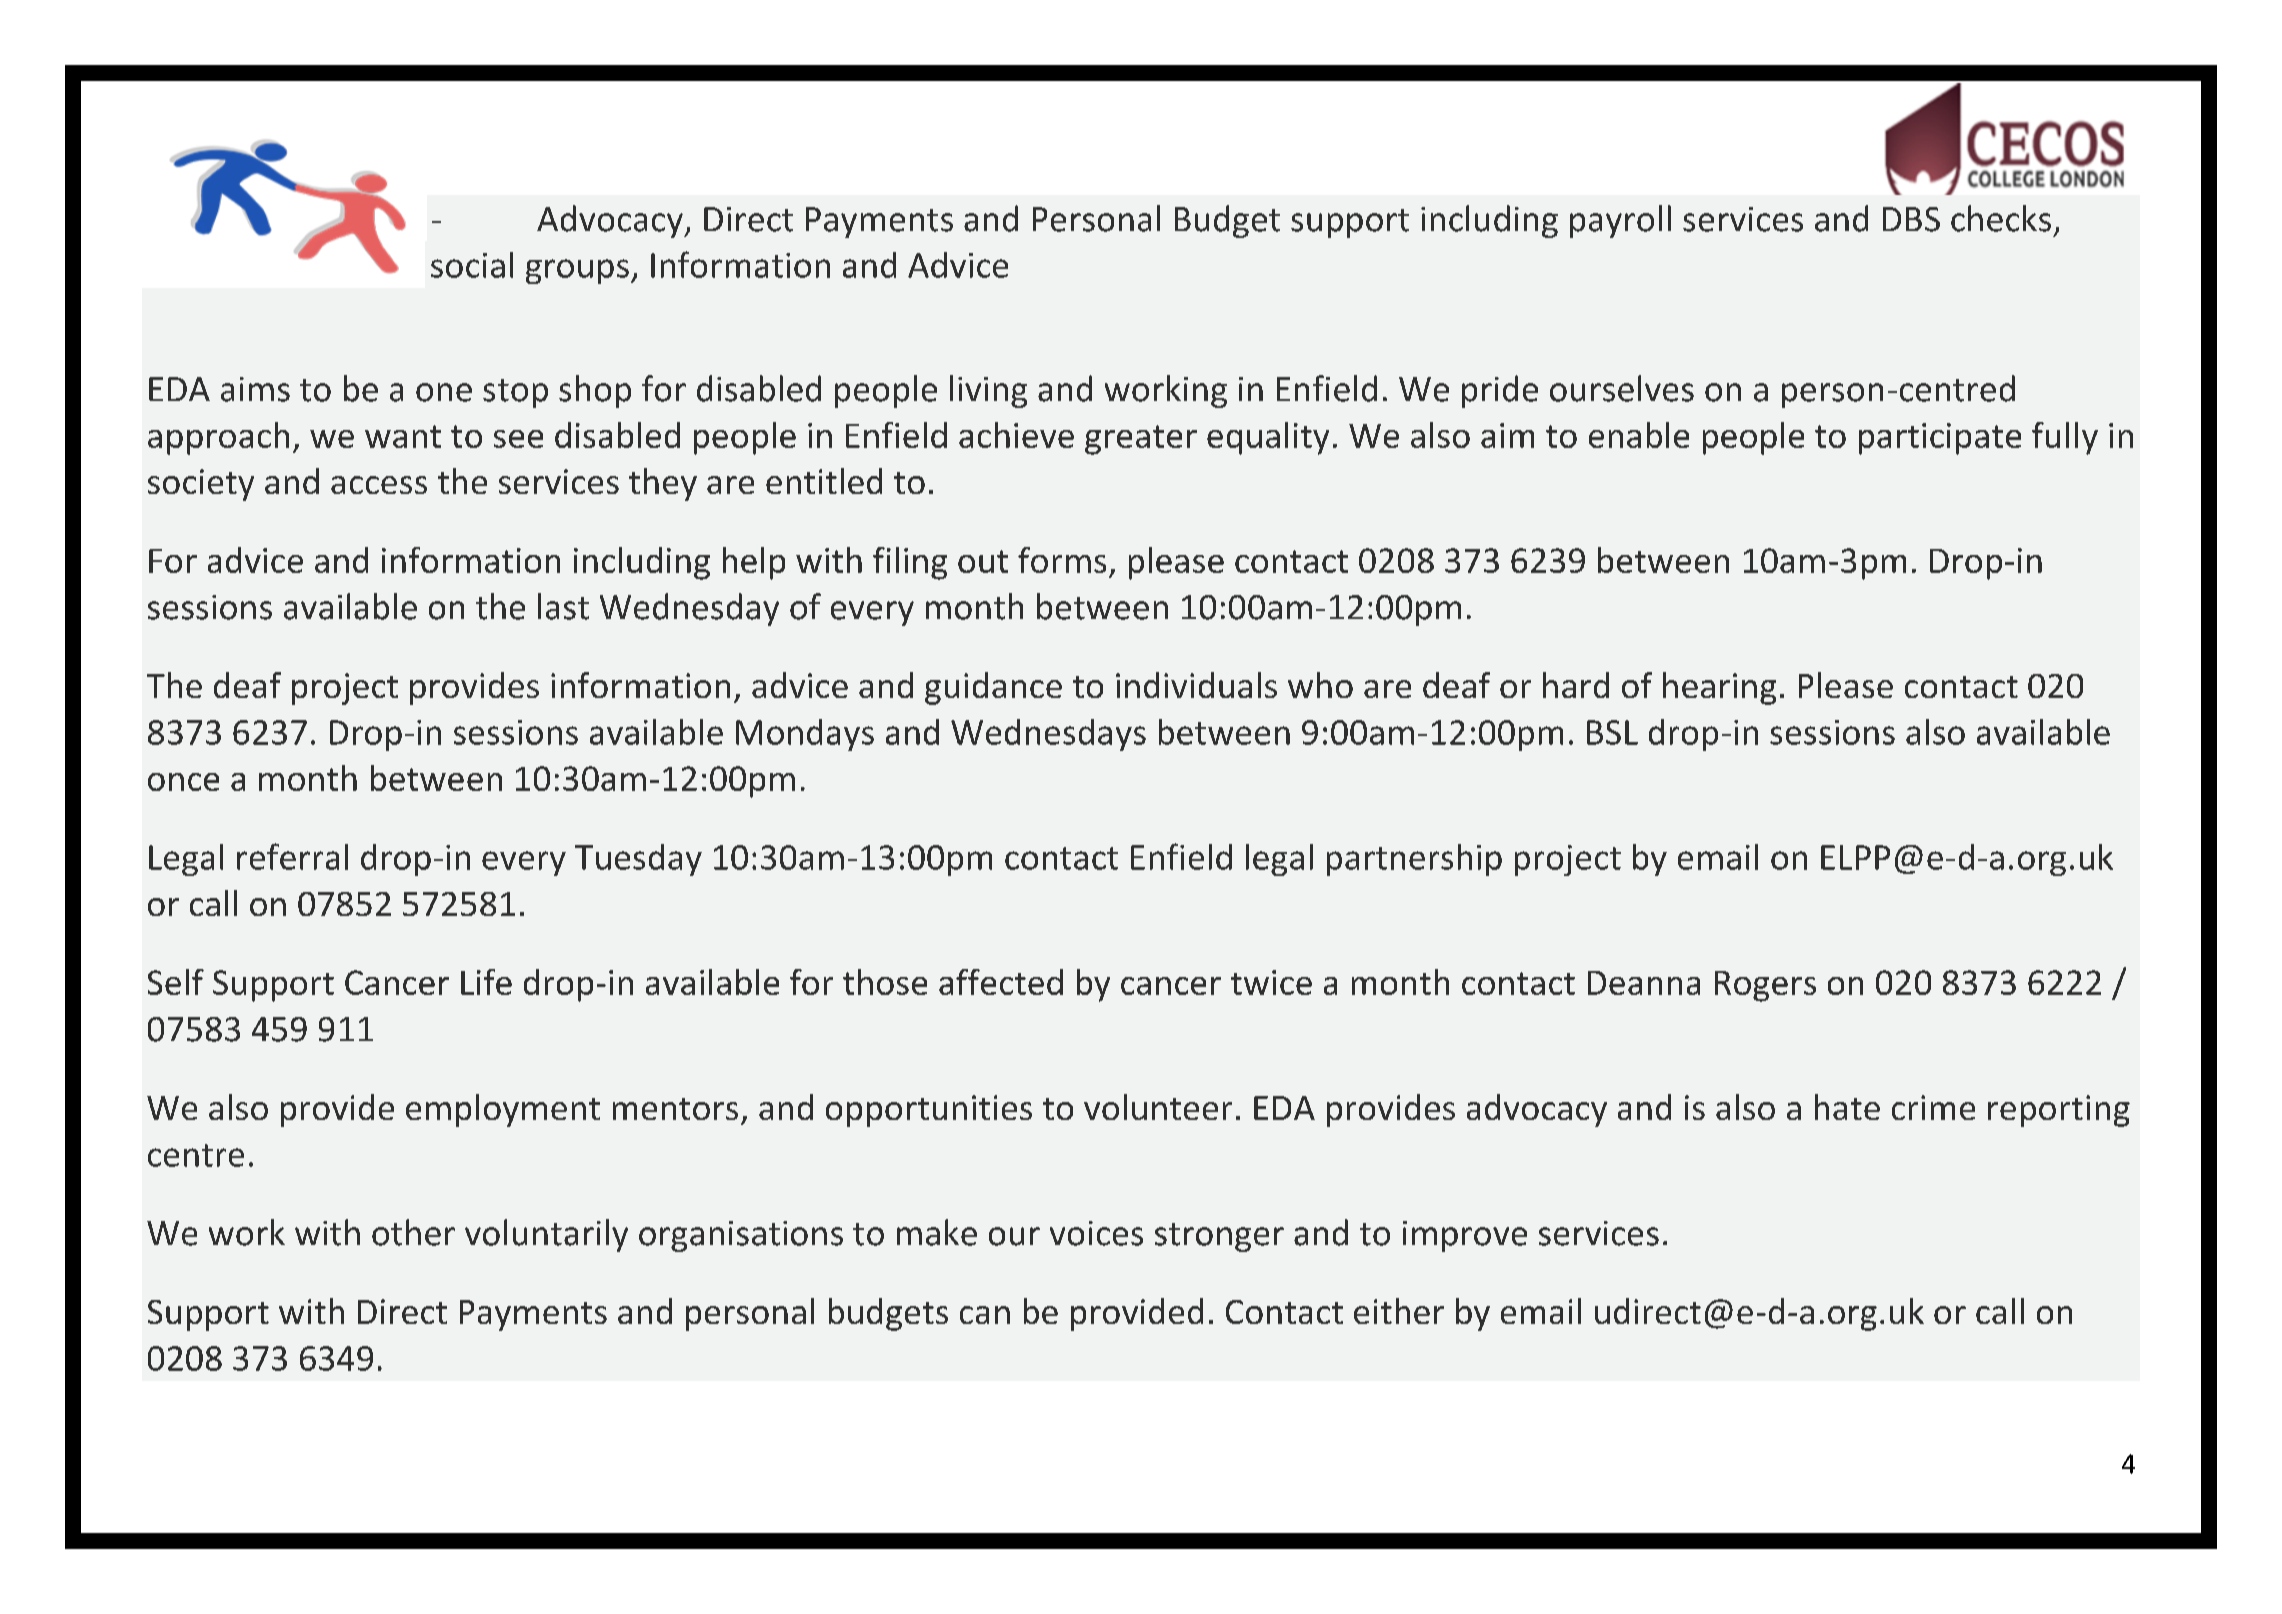  I want to click on voices, so click(1096, 1233).
